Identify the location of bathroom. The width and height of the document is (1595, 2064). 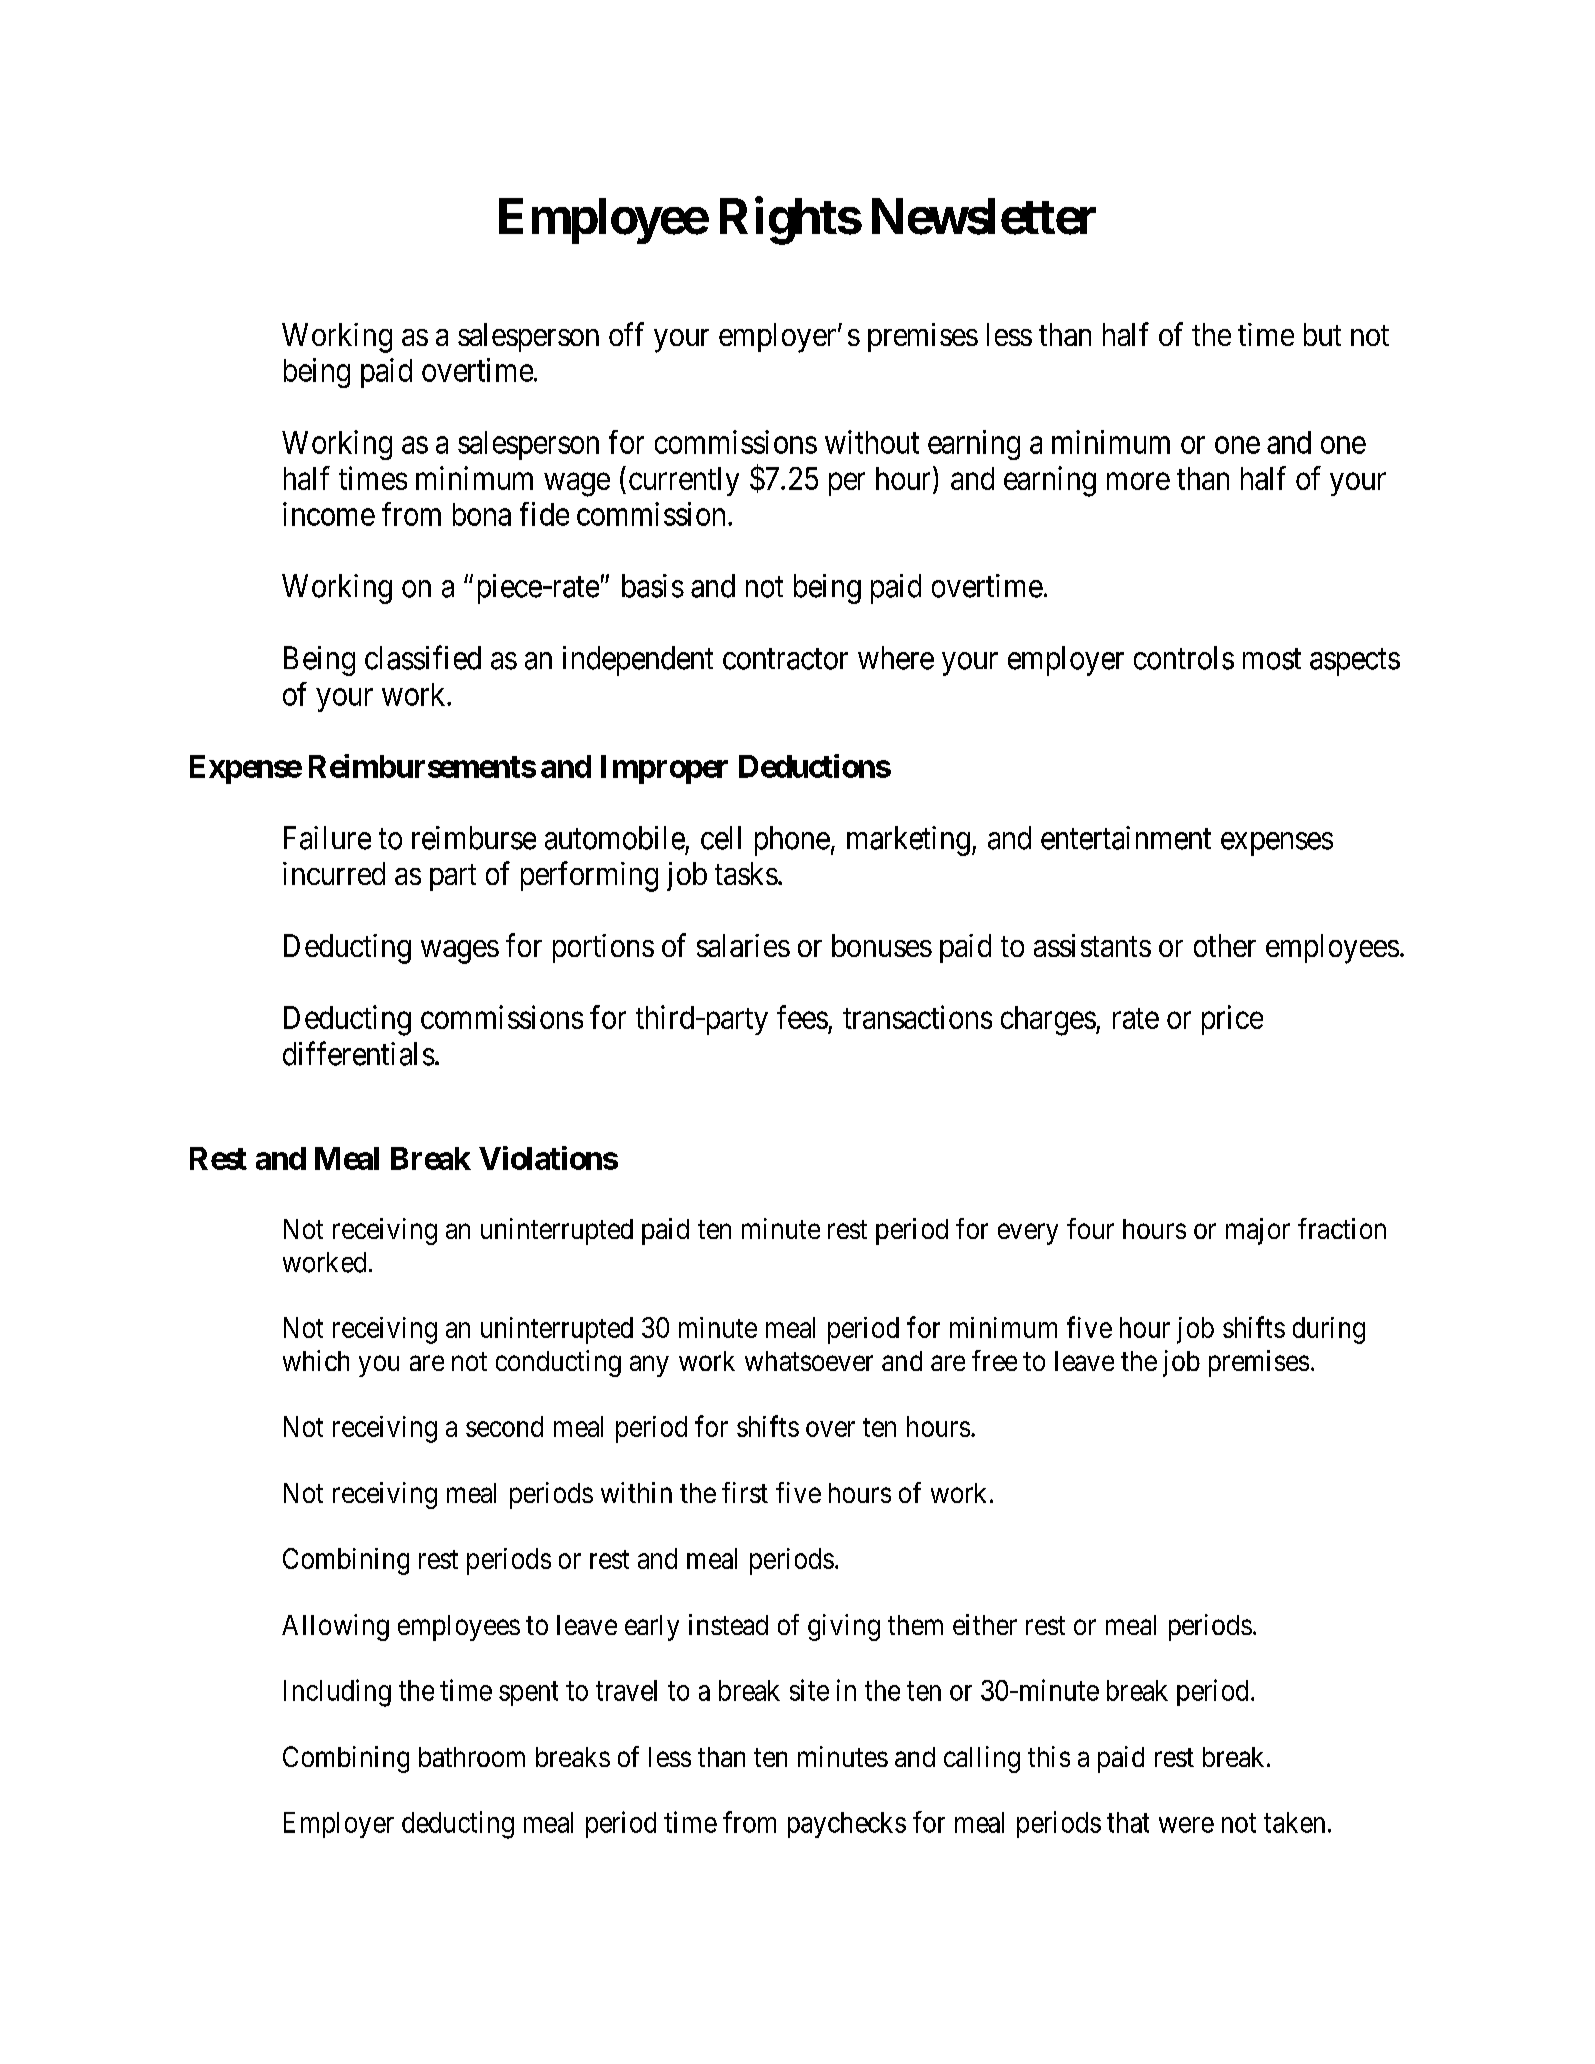
(472, 1757).
